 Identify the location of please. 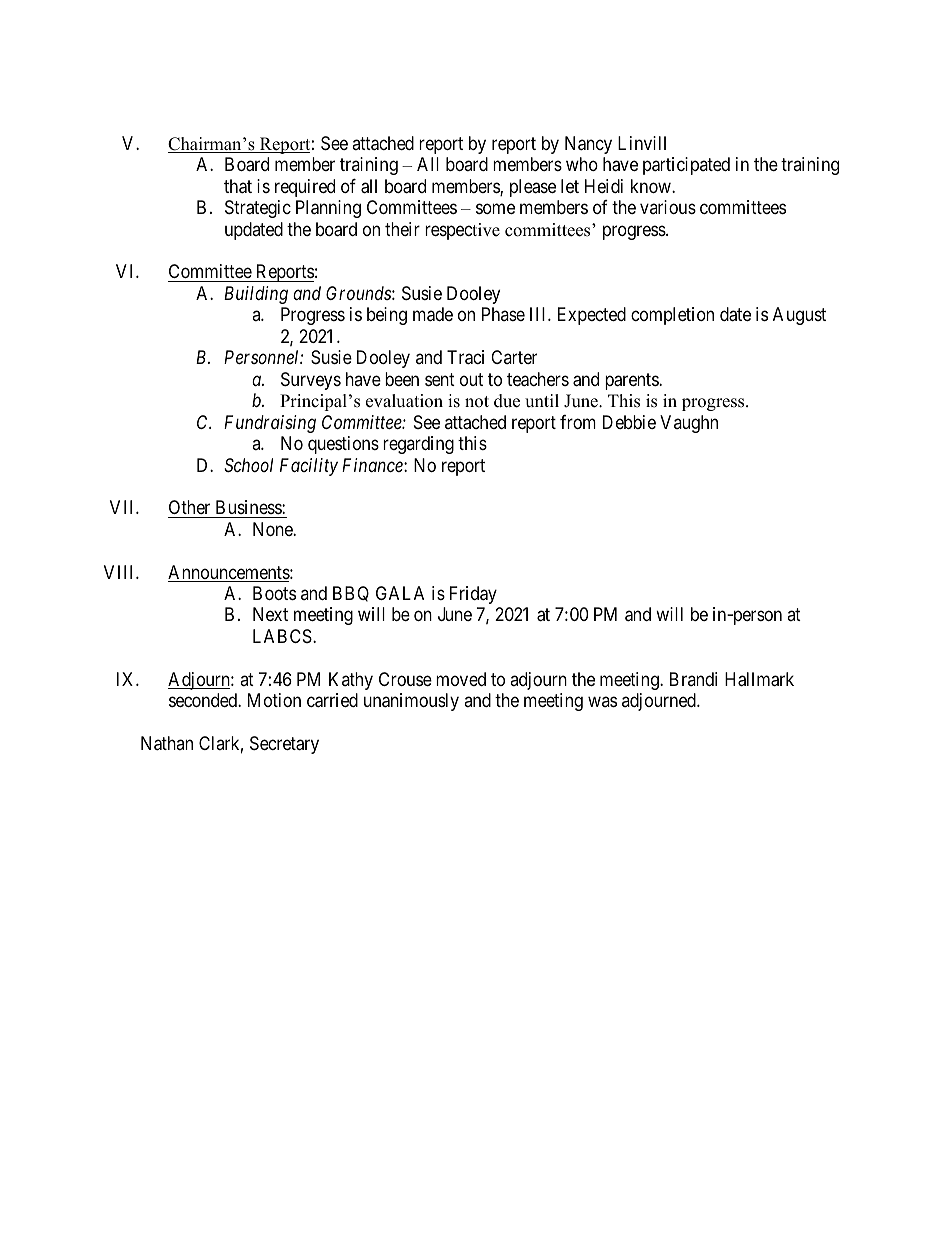
(533, 188).
